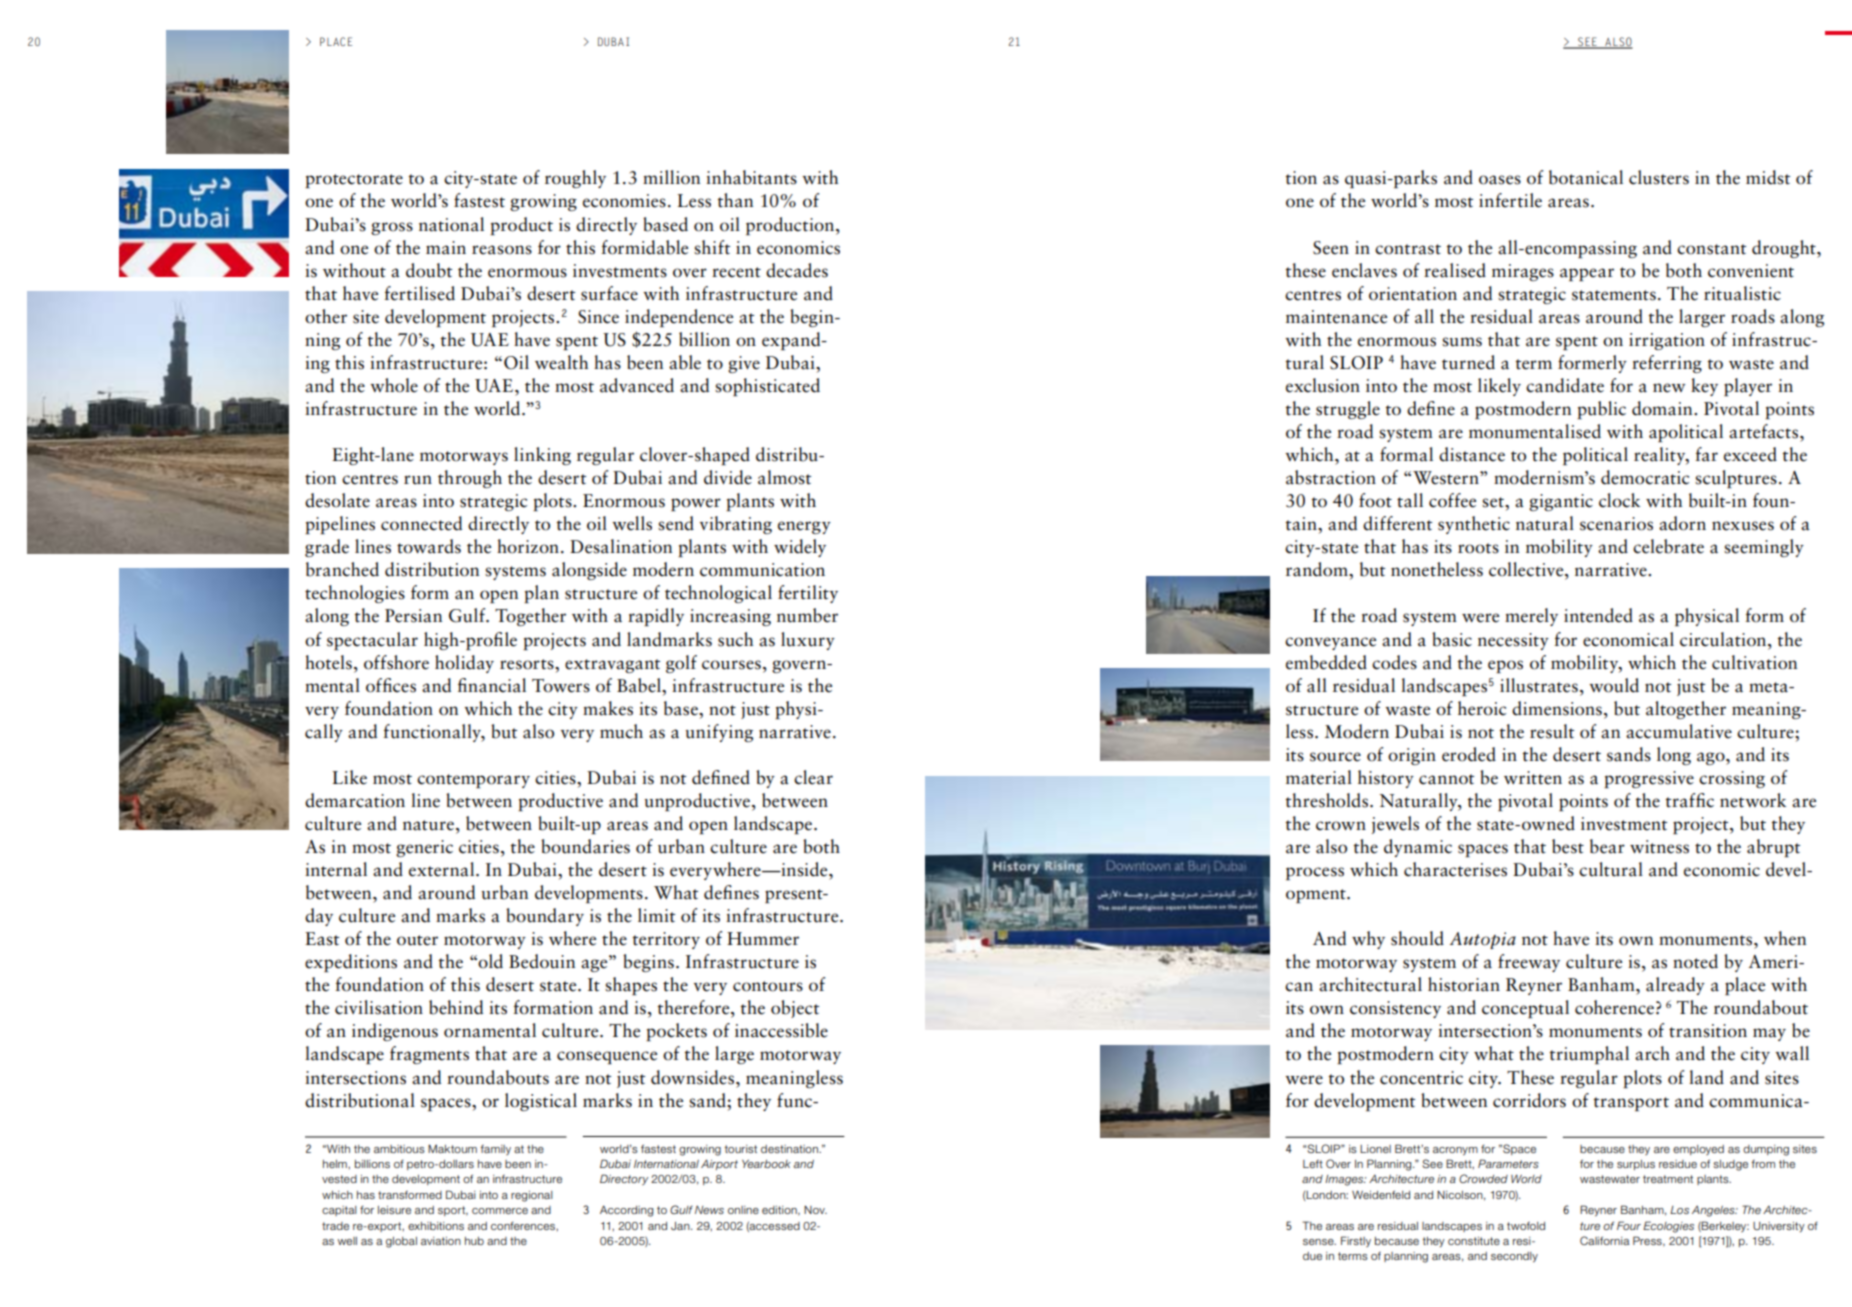  Describe the element at coordinates (1302, 524) in the screenshot. I see `tain` at that location.
